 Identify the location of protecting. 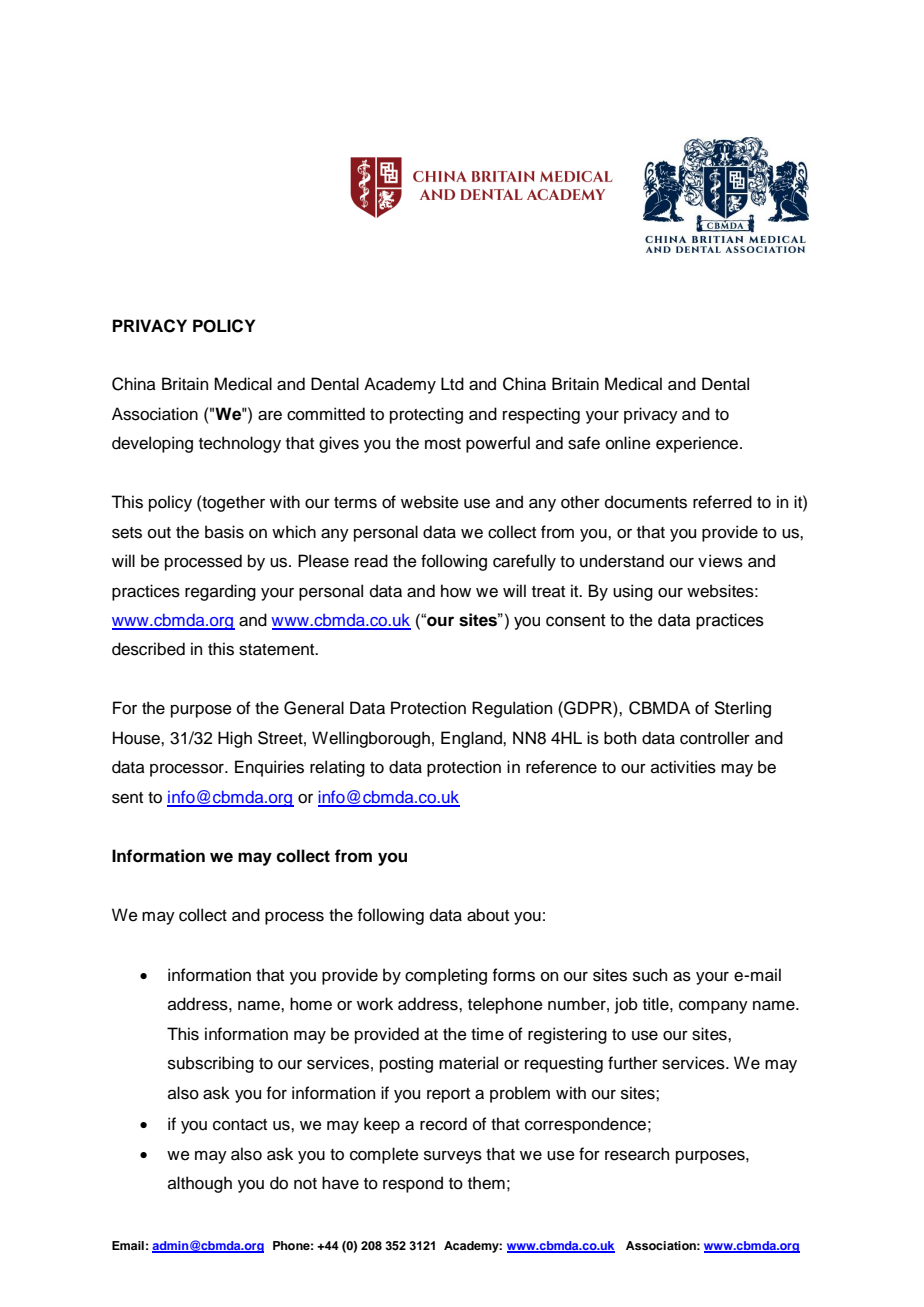
(426, 415).
